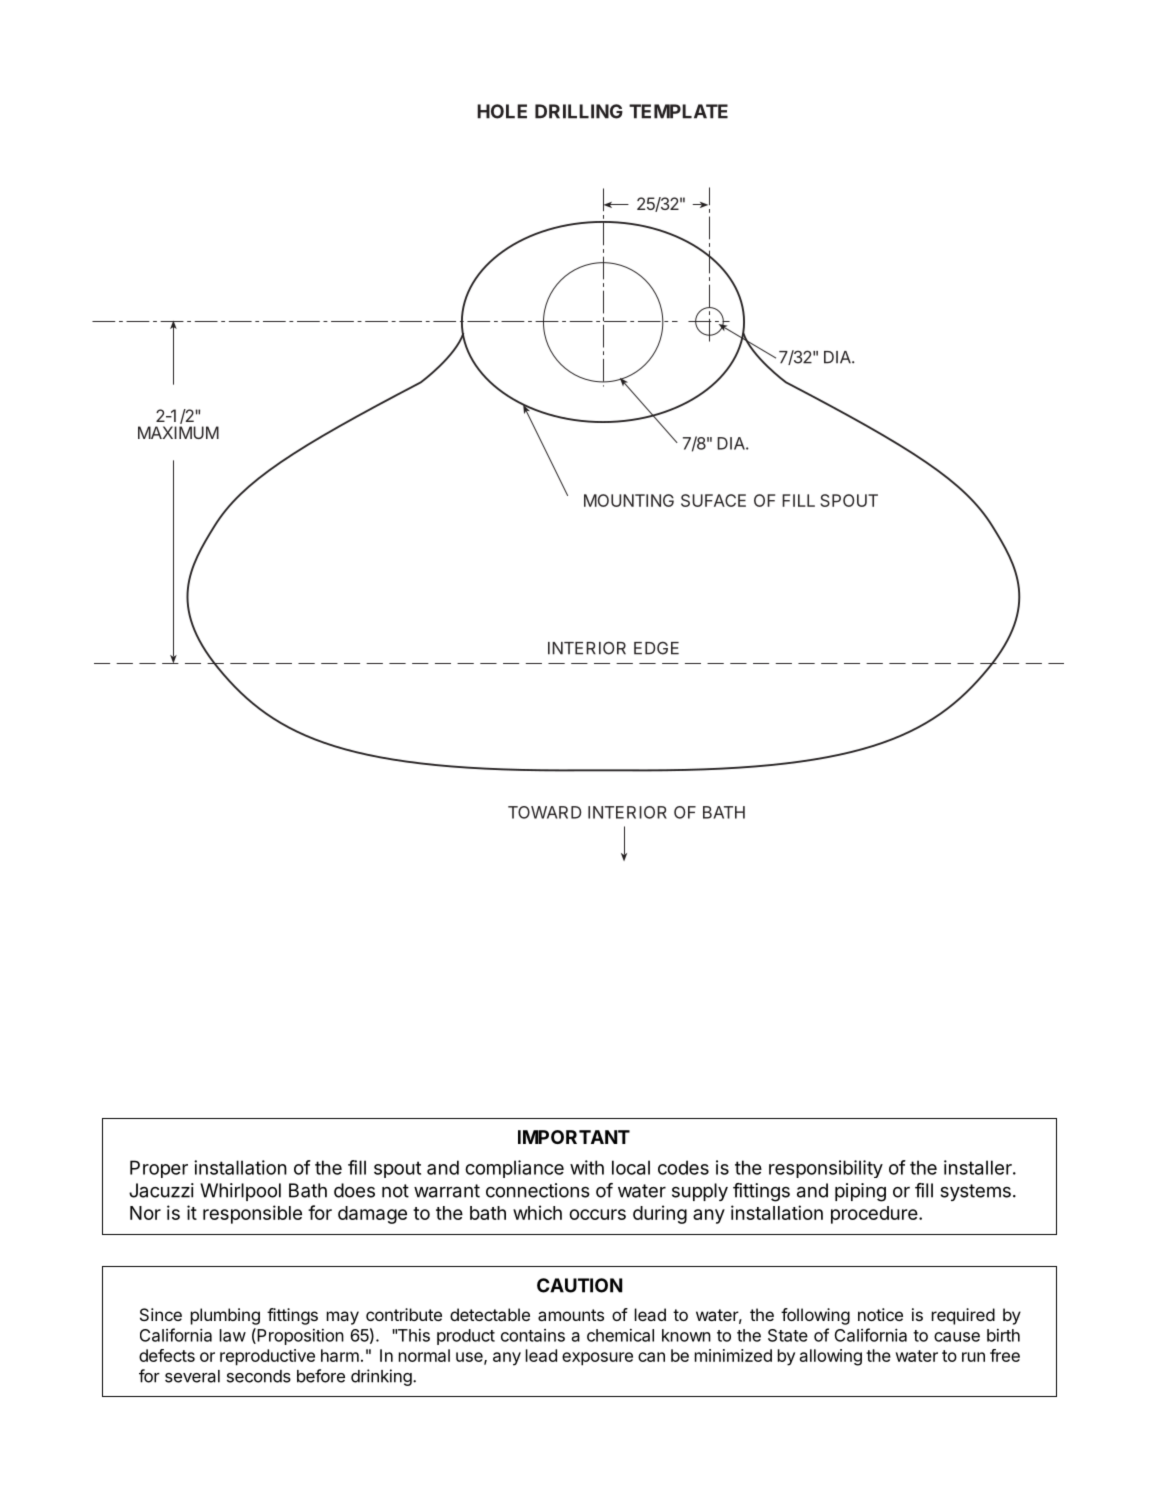 The width and height of the image is (1159, 1499). What do you see at coordinates (233, 1335) in the image?
I see `law` at bounding box center [233, 1335].
